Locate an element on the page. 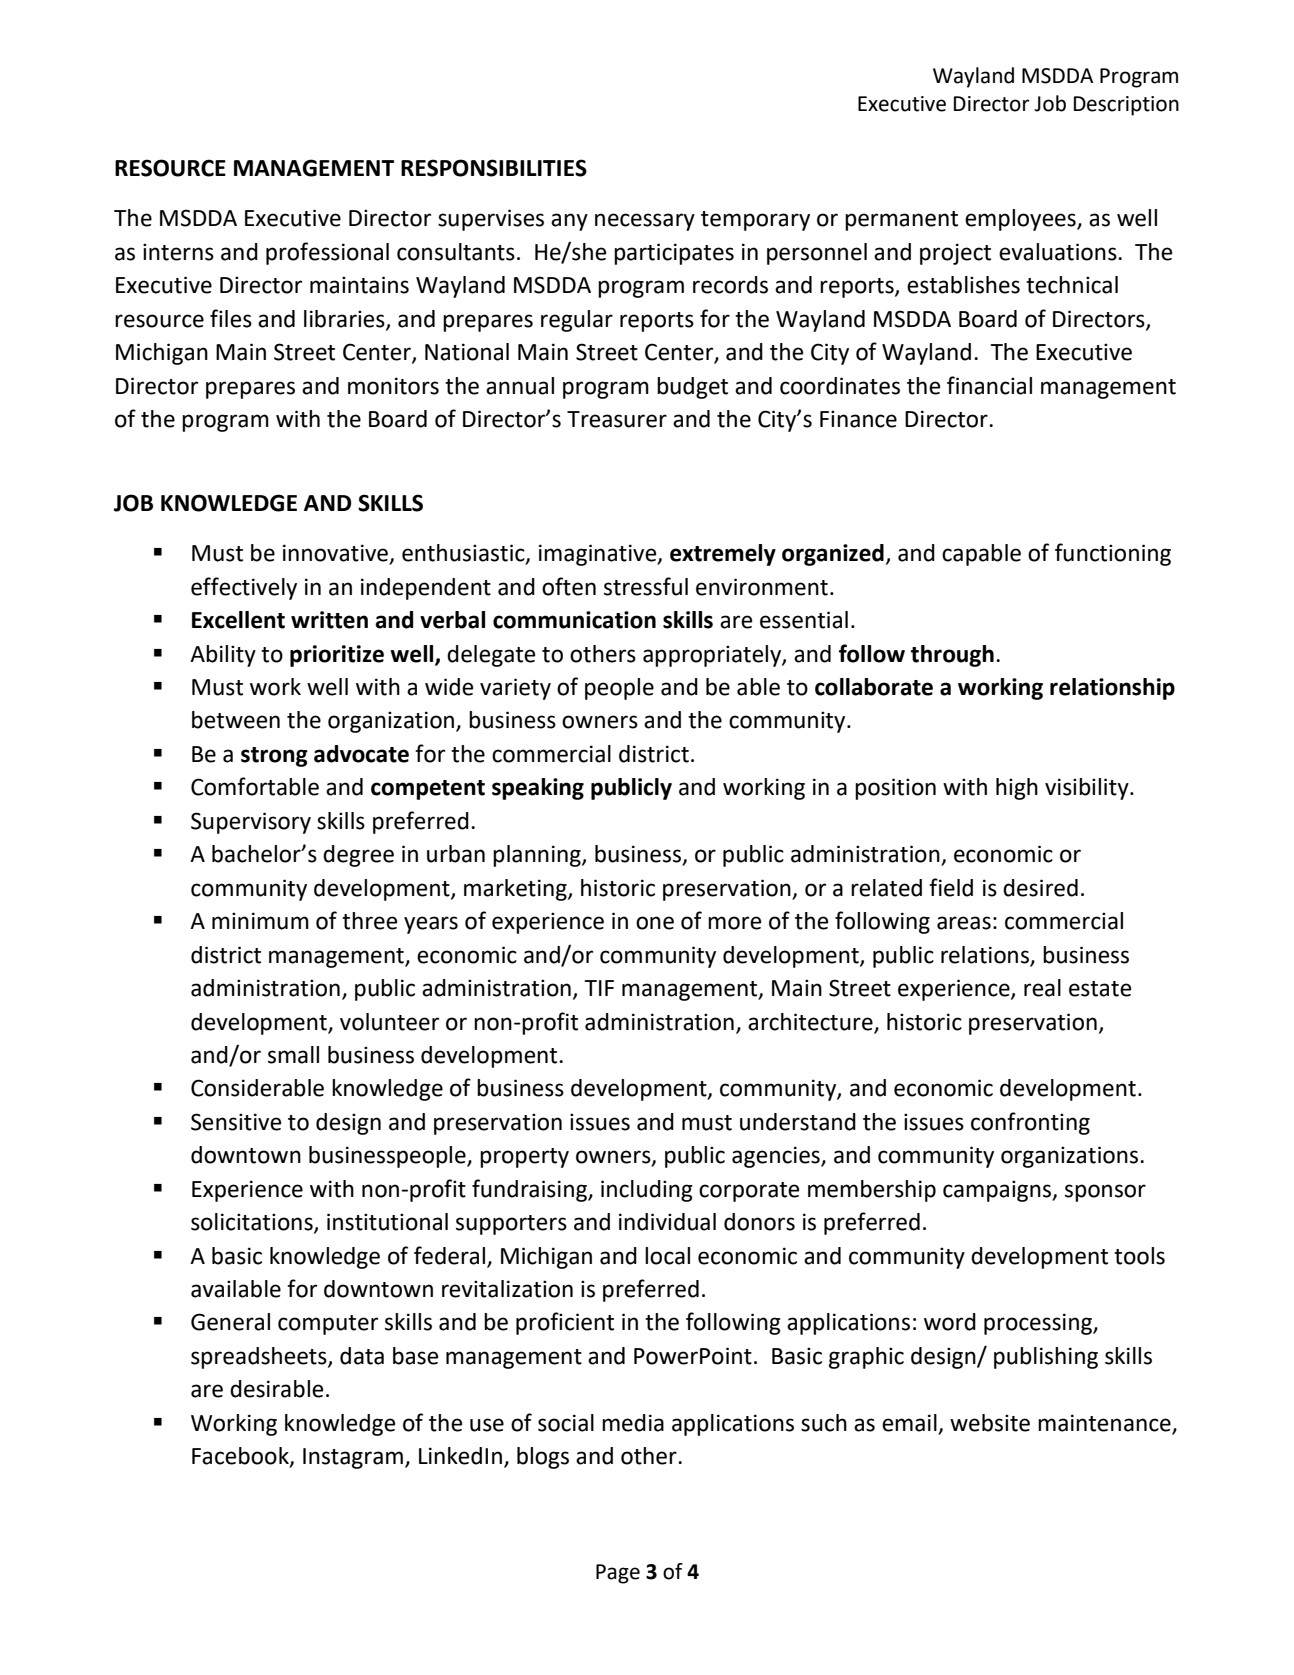  one is located at coordinates (655, 923).
